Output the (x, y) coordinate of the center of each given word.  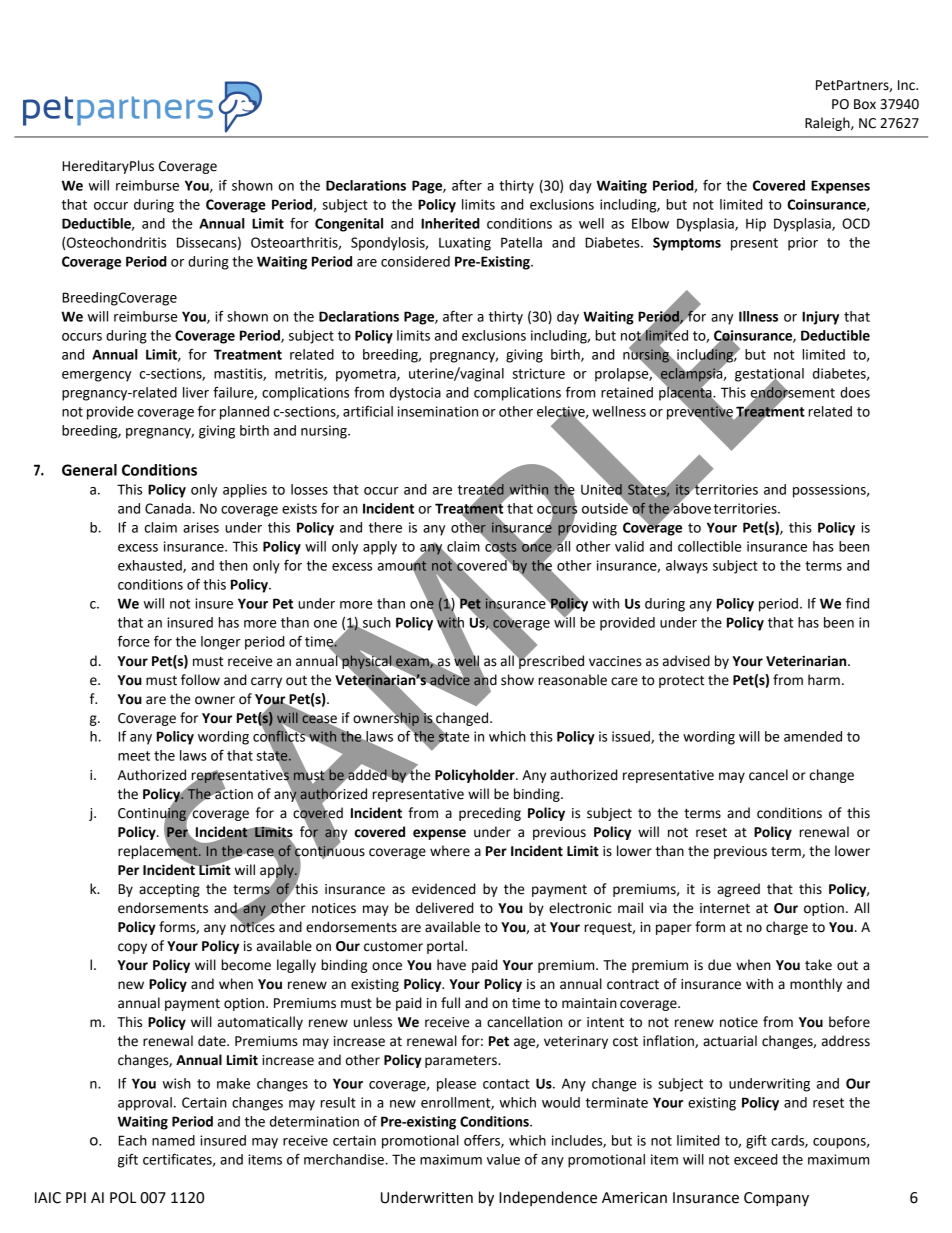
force (134, 641)
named (173, 1140)
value (503, 1159)
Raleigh (828, 124)
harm (824, 680)
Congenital (349, 225)
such (376, 623)
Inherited (450, 223)
